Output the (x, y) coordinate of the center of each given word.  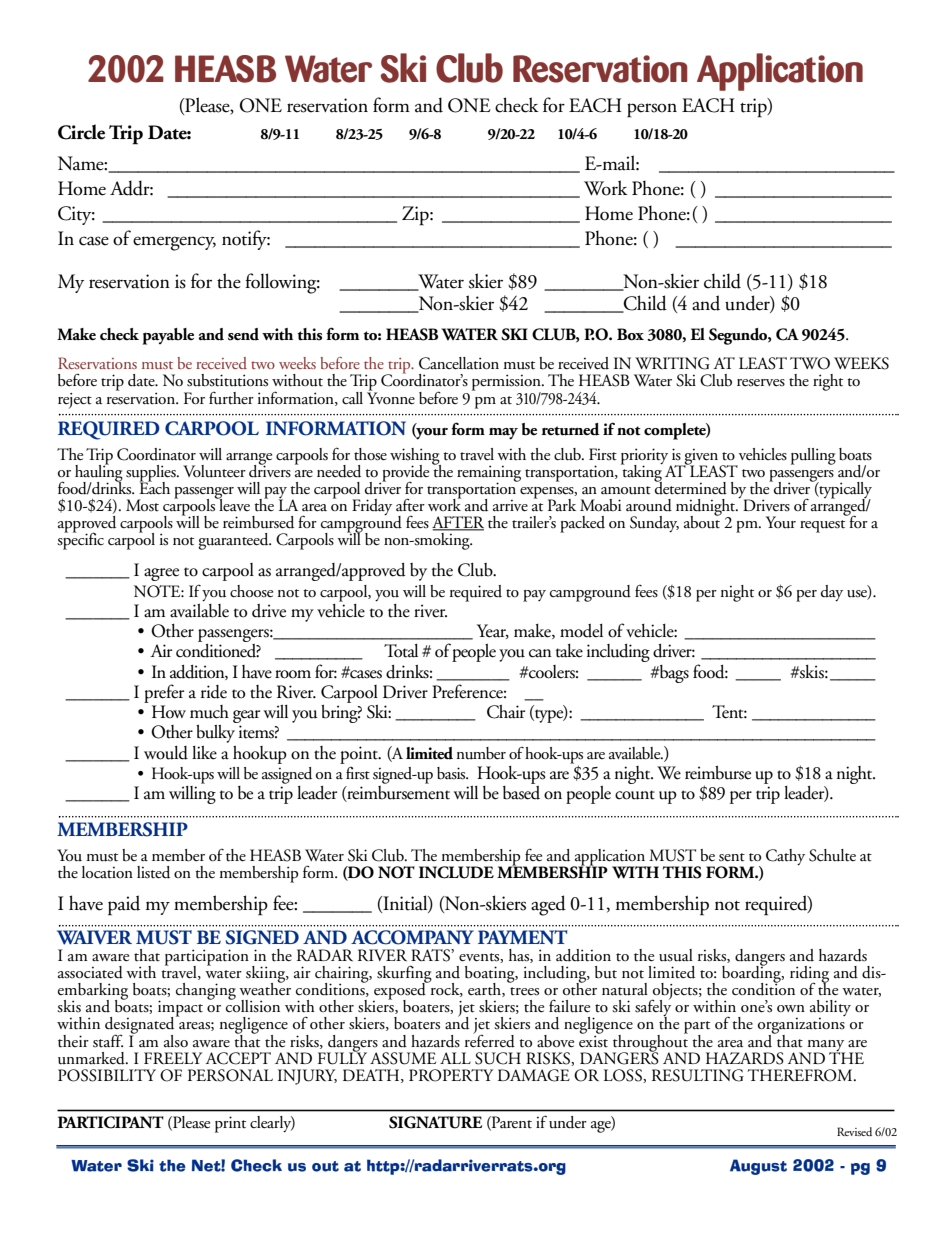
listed (153, 872)
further (231, 398)
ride (214, 692)
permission (507, 383)
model (581, 631)
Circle (81, 132)
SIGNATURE (435, 1122)
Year (493, 631)
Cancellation (459, 363)
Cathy (785, 857)
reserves (761, 383)
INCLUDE (456, 872)
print (230, 1124)
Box (630, 334)
